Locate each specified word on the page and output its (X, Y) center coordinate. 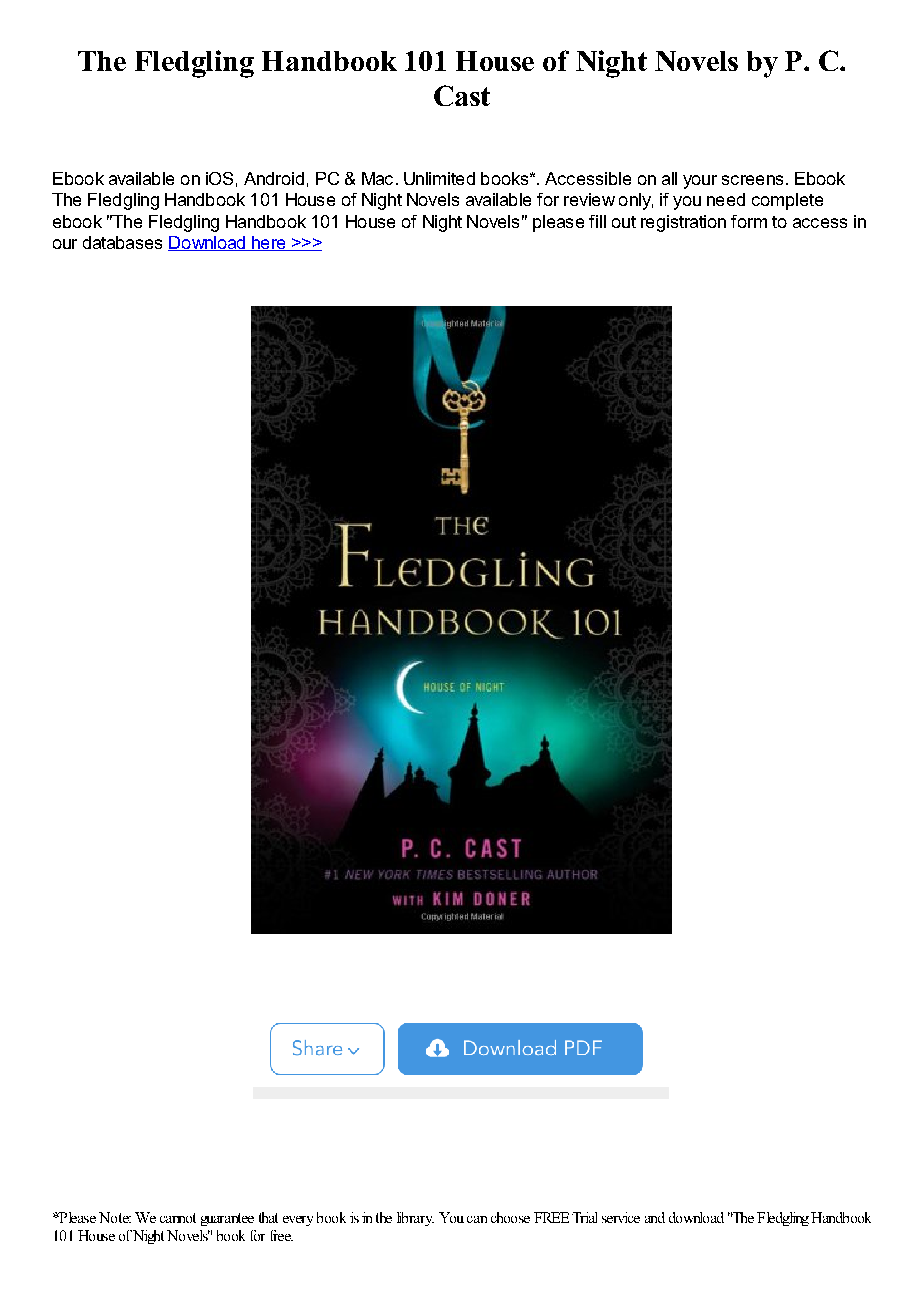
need (726, 199)
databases (122, 242)
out (624, 222)
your (700, 182)
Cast (462, 95)
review (589, 199)
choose (510, 1217)
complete (787, 201)
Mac (377, 178)
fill (597, 221)
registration (683, 223)
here (269, 243)
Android (274, 178)
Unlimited (439, 178)
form (749, 221)
